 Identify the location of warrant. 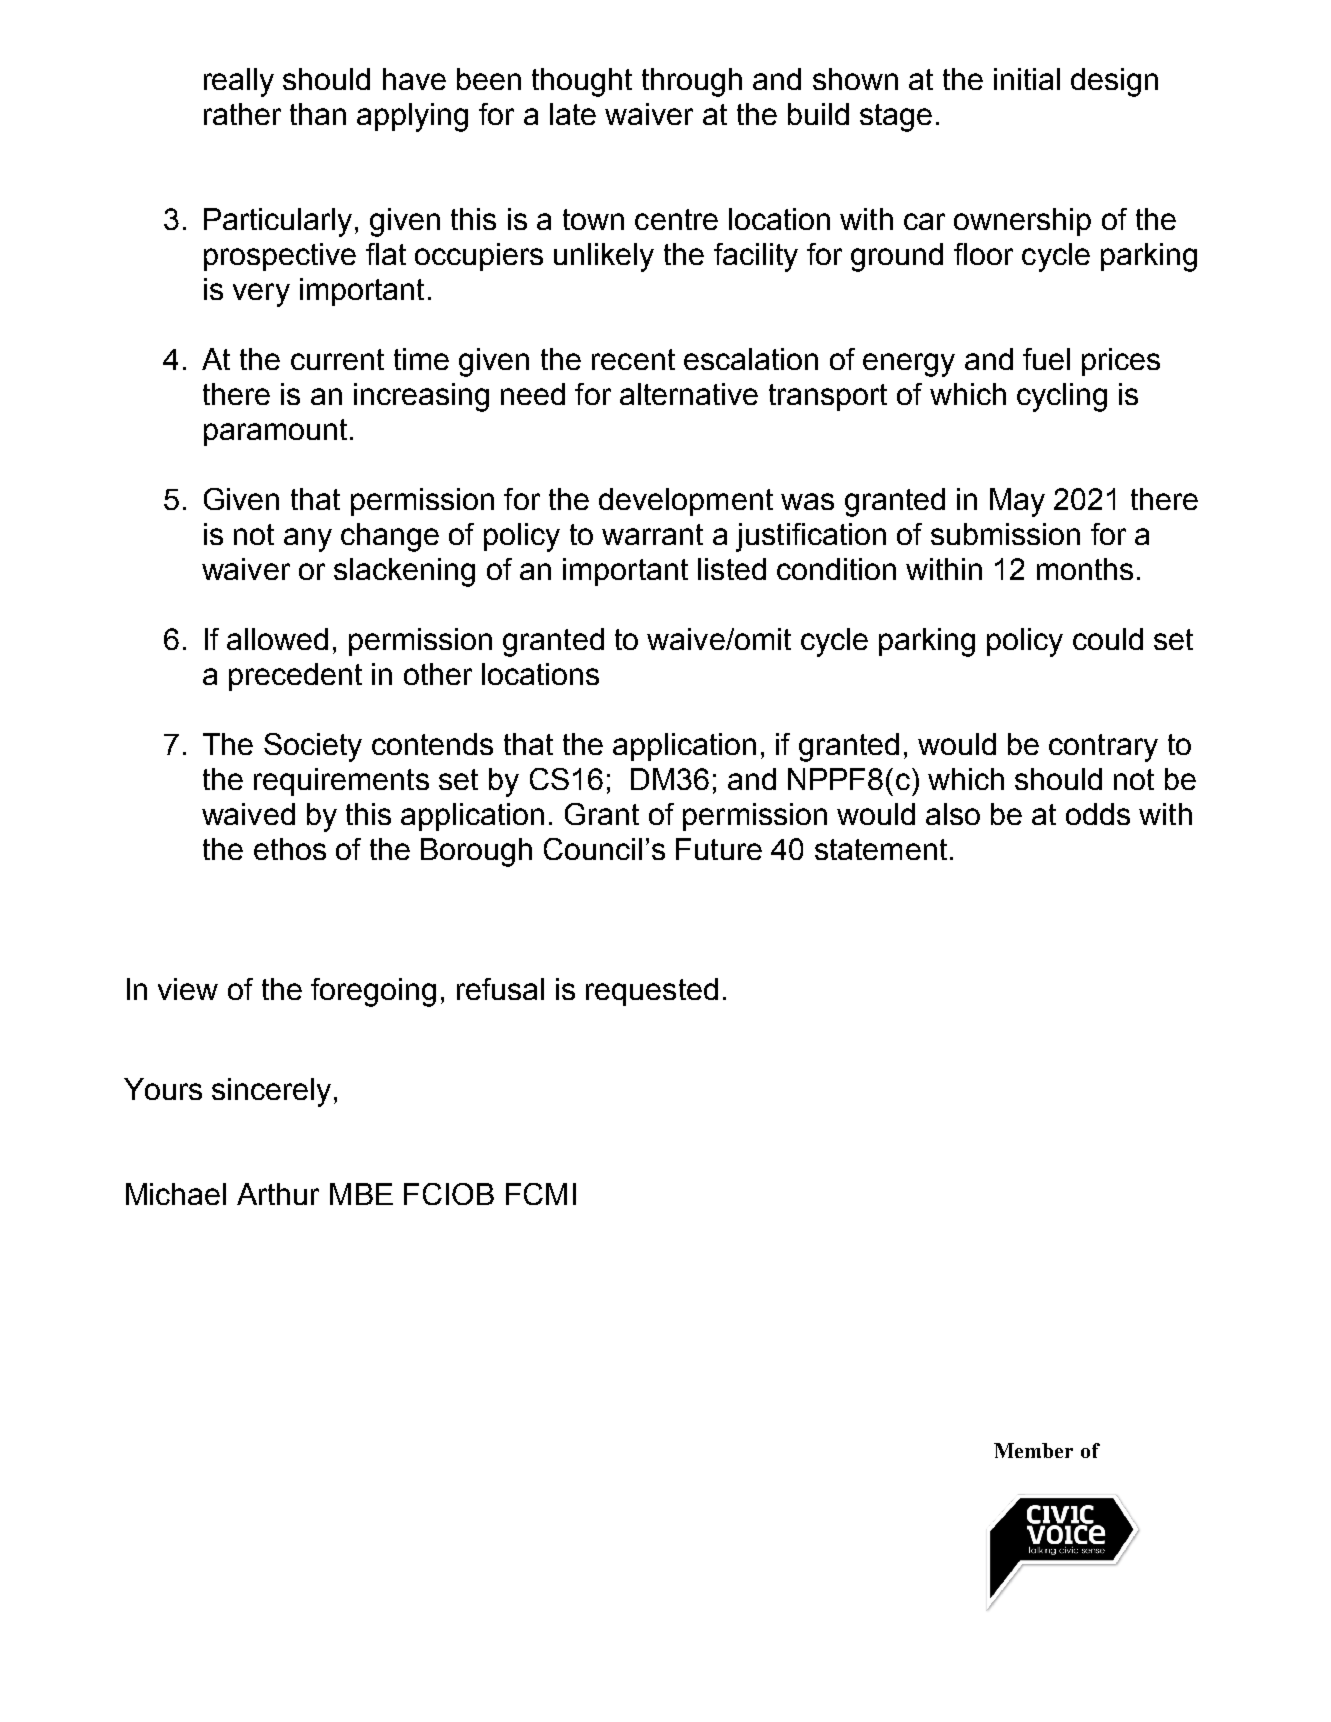
(652, 534).
